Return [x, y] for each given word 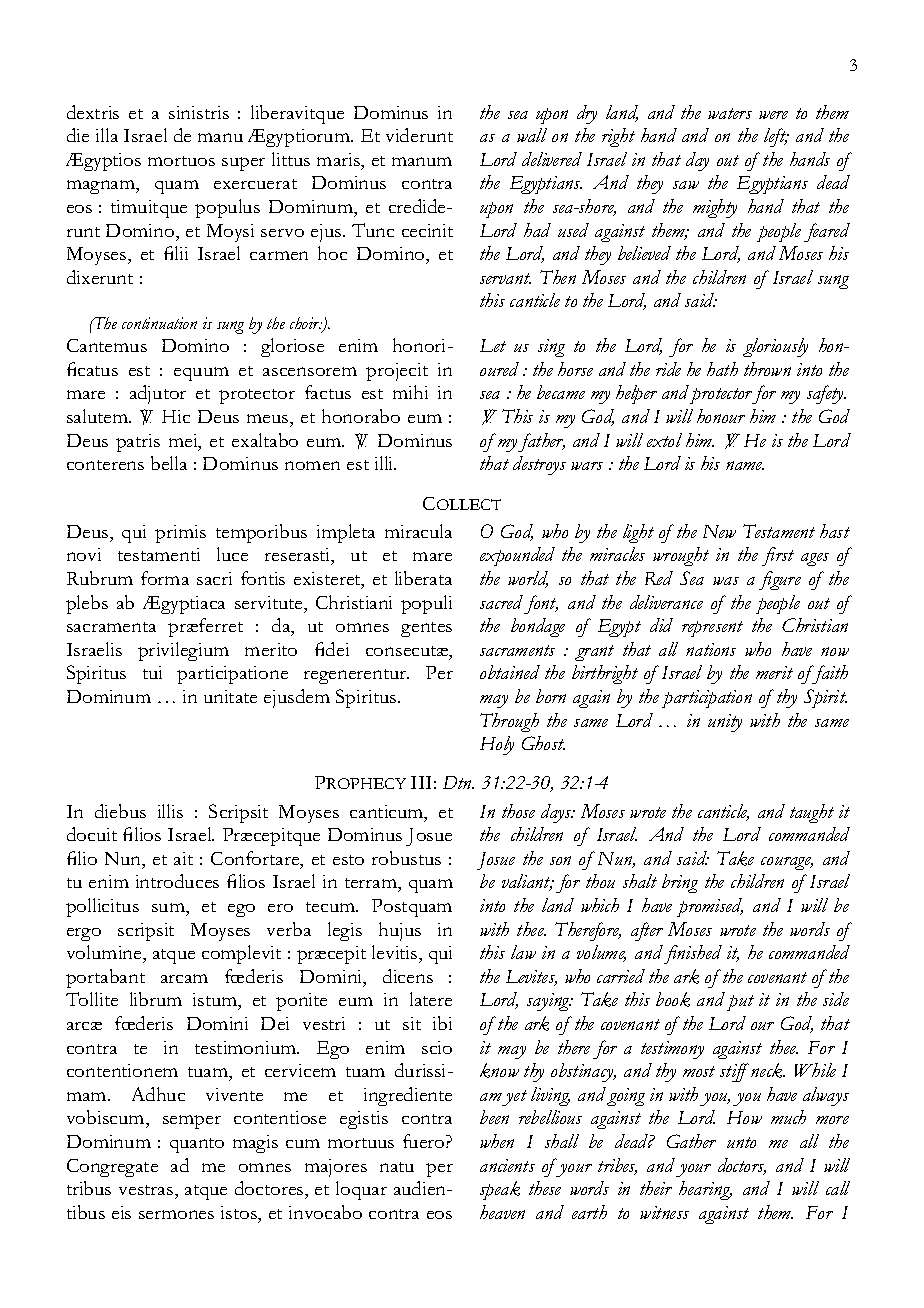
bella [169, 463]
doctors [742, 1166]
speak [500, 1190]
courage [787, 863]
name [745, 465]
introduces [177, 881]
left [776, 137]
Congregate [112, 1168]
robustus [406, 858]
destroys [539, 465]
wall [532, 135]
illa [107, 135]
